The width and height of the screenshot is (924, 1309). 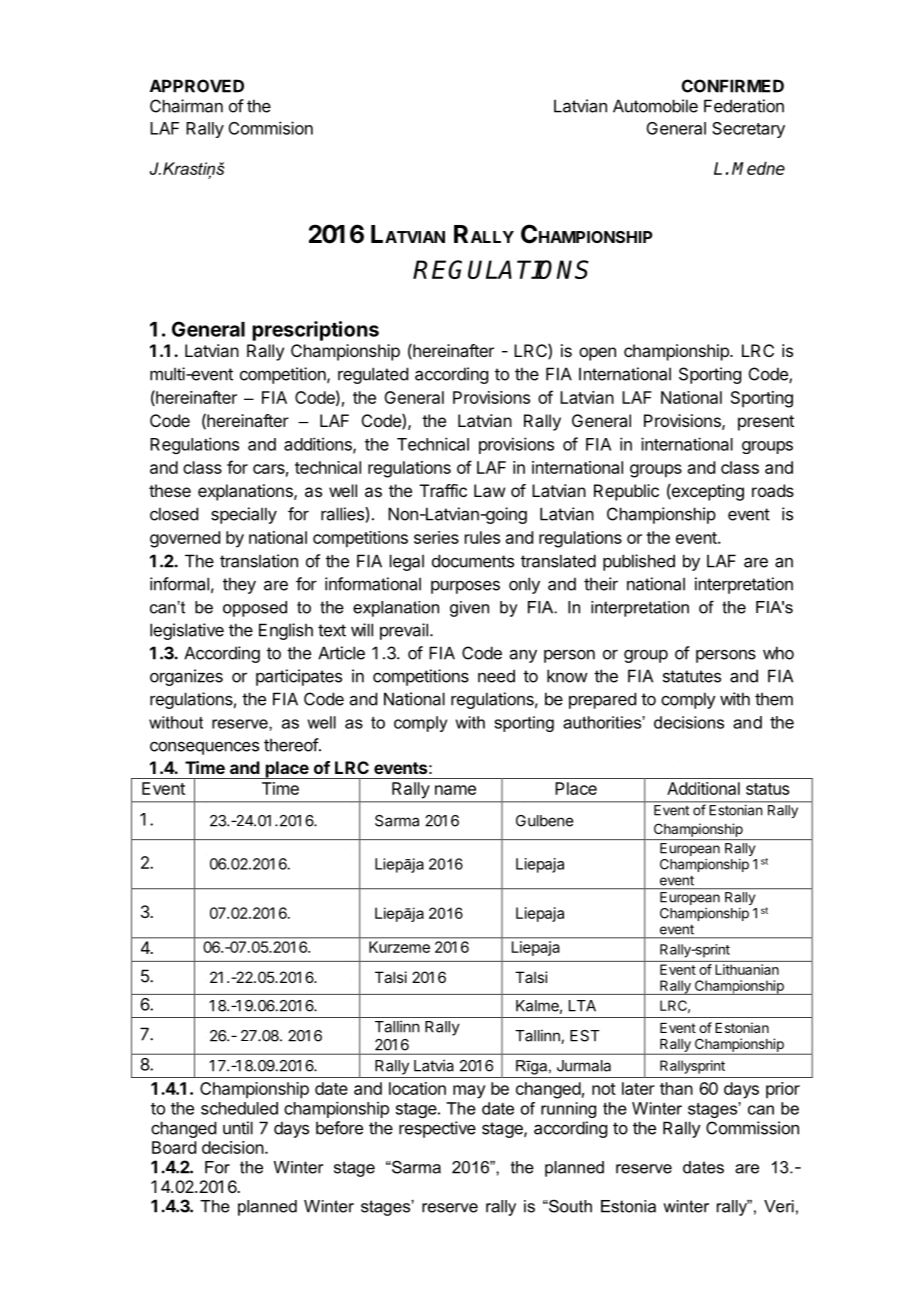 I want to click on present, so click(x=766, y=423).
